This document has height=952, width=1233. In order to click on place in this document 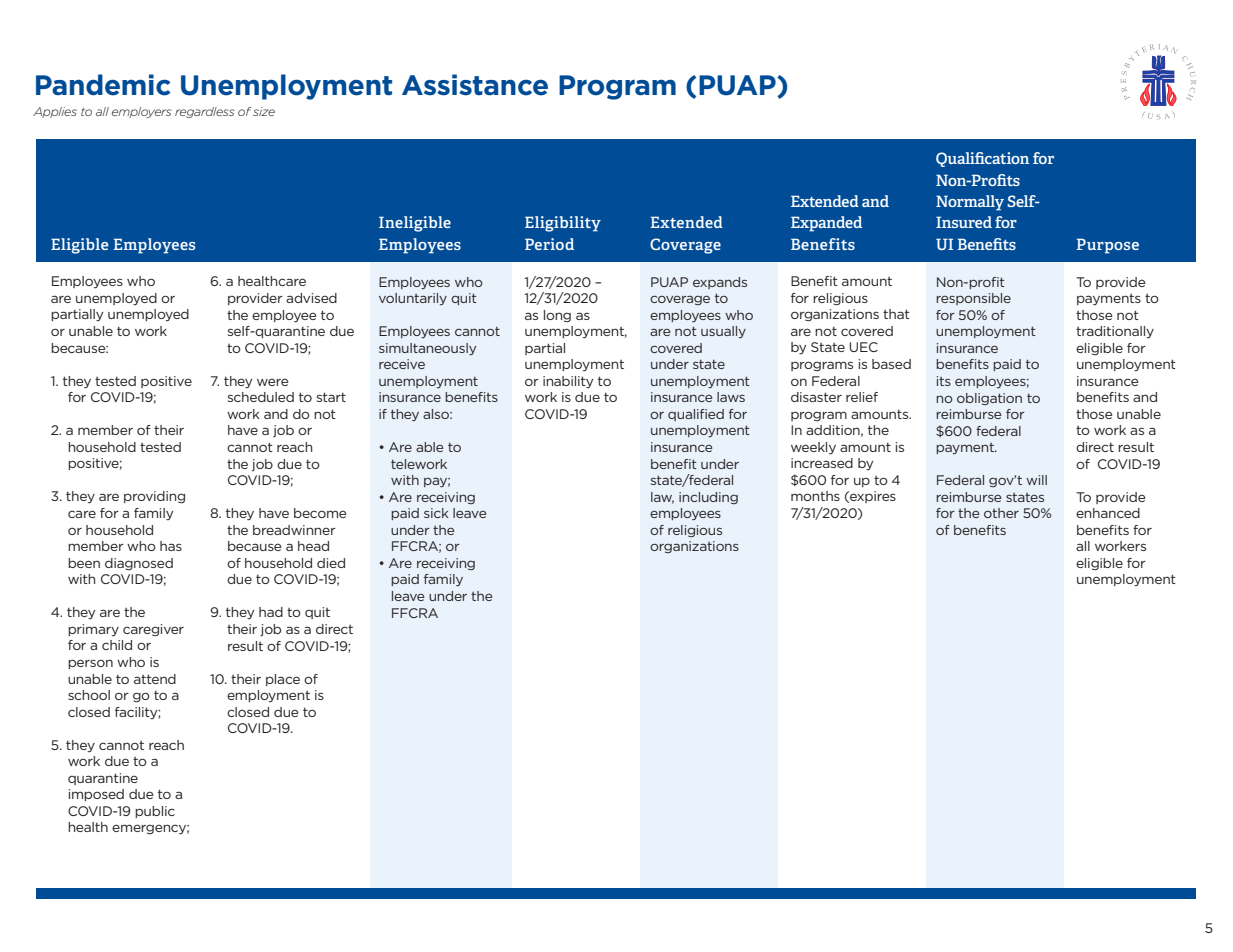, I will do `click(283, 680)`.
